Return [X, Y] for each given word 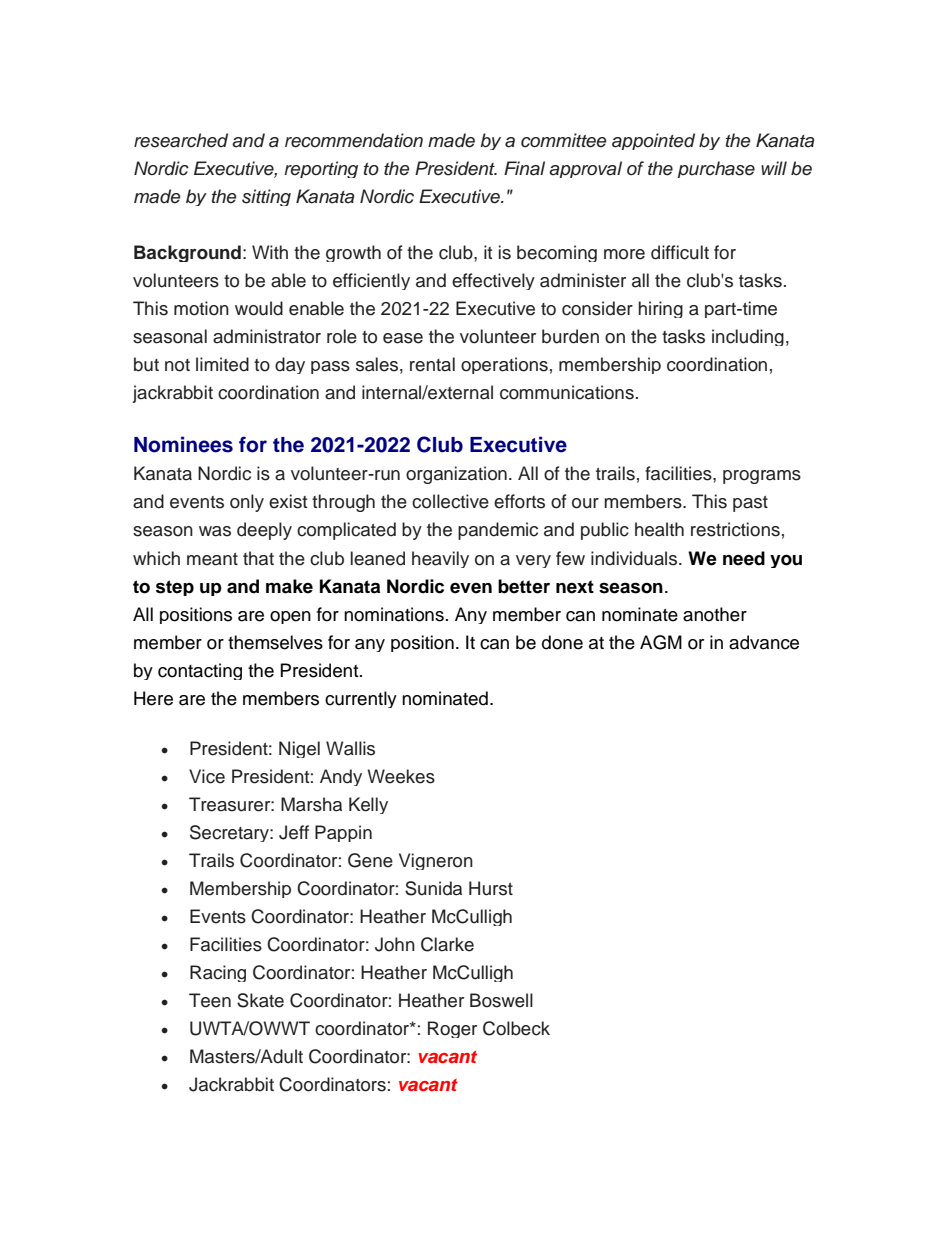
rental [432, 364]
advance [764, 642]
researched [181, 140]
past [750, 504]
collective [450, 501]
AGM [661, 642]
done [562, 642]
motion [201, 308]
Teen [210, 1000]
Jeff [294, 832]
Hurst [491, 888]
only [247, 503]
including [748, 337]
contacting [200, 671]
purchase [716, 169]
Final [524, 168]
